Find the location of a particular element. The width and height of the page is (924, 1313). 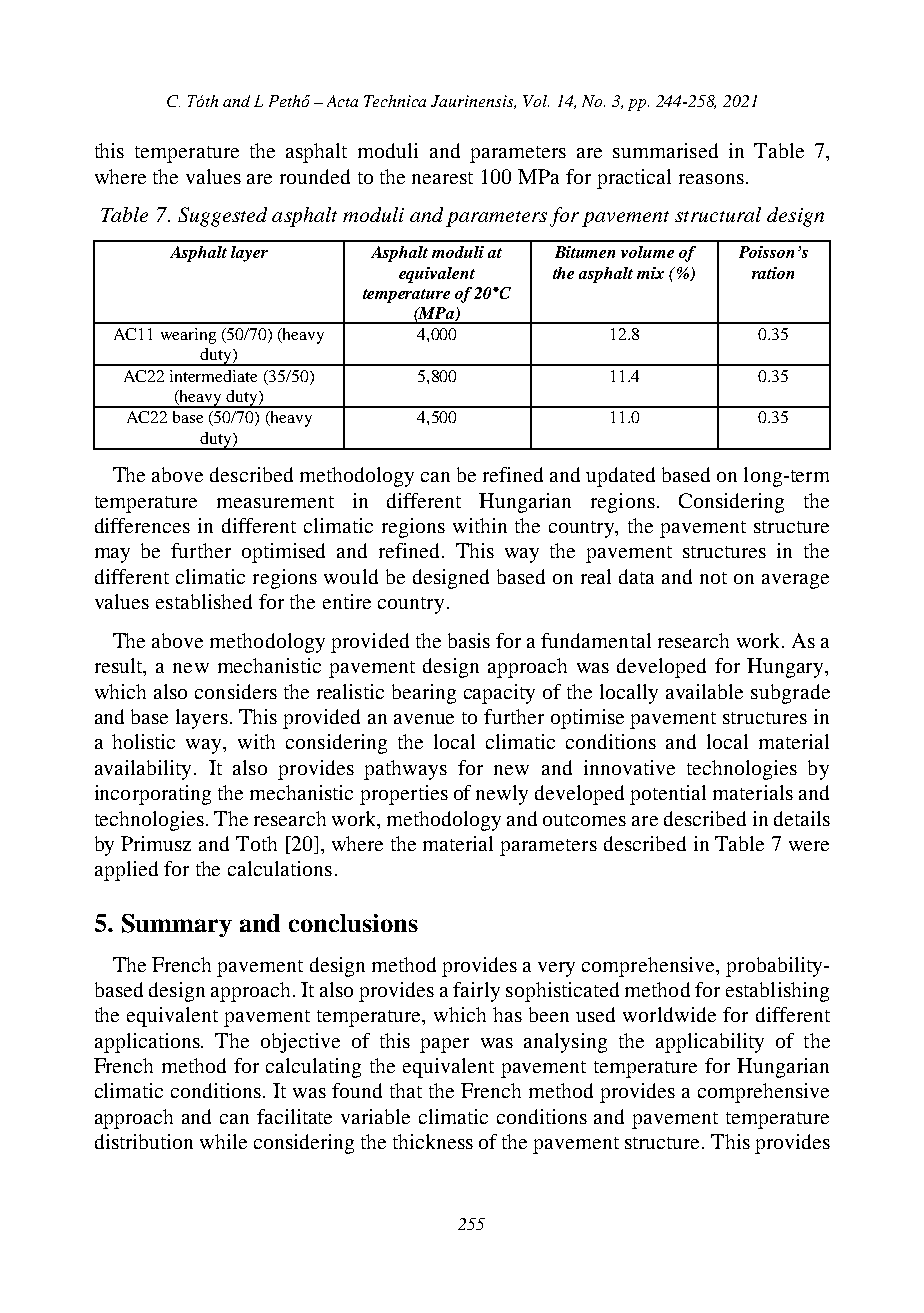

Suggested is located at coordinates (222, 217).
